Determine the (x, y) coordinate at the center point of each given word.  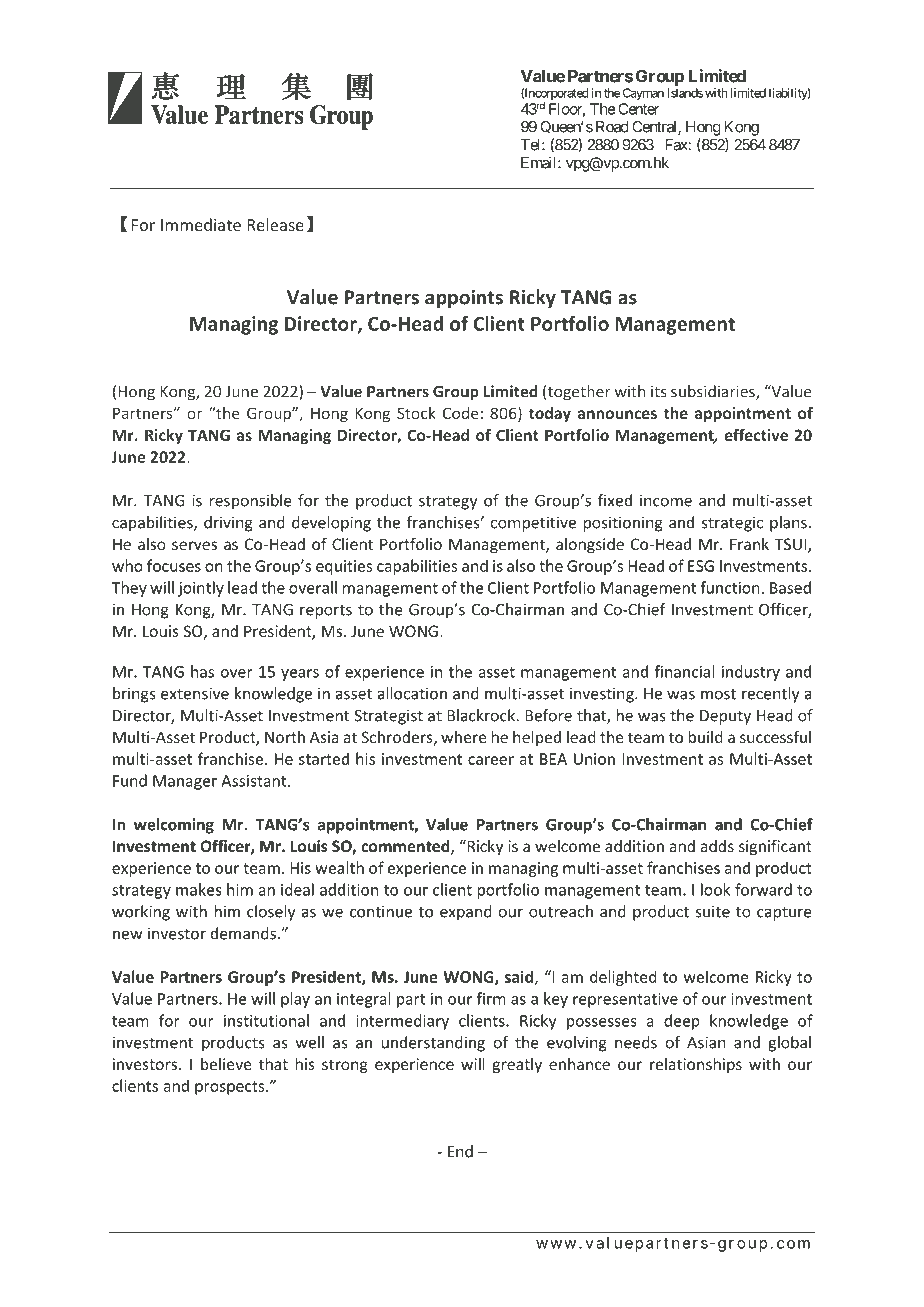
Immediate (201, 224)
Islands (685, 93)
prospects (231, 1088)
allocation (412, 693)
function (730, 587)
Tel (532, 145)
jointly (201, 589)
